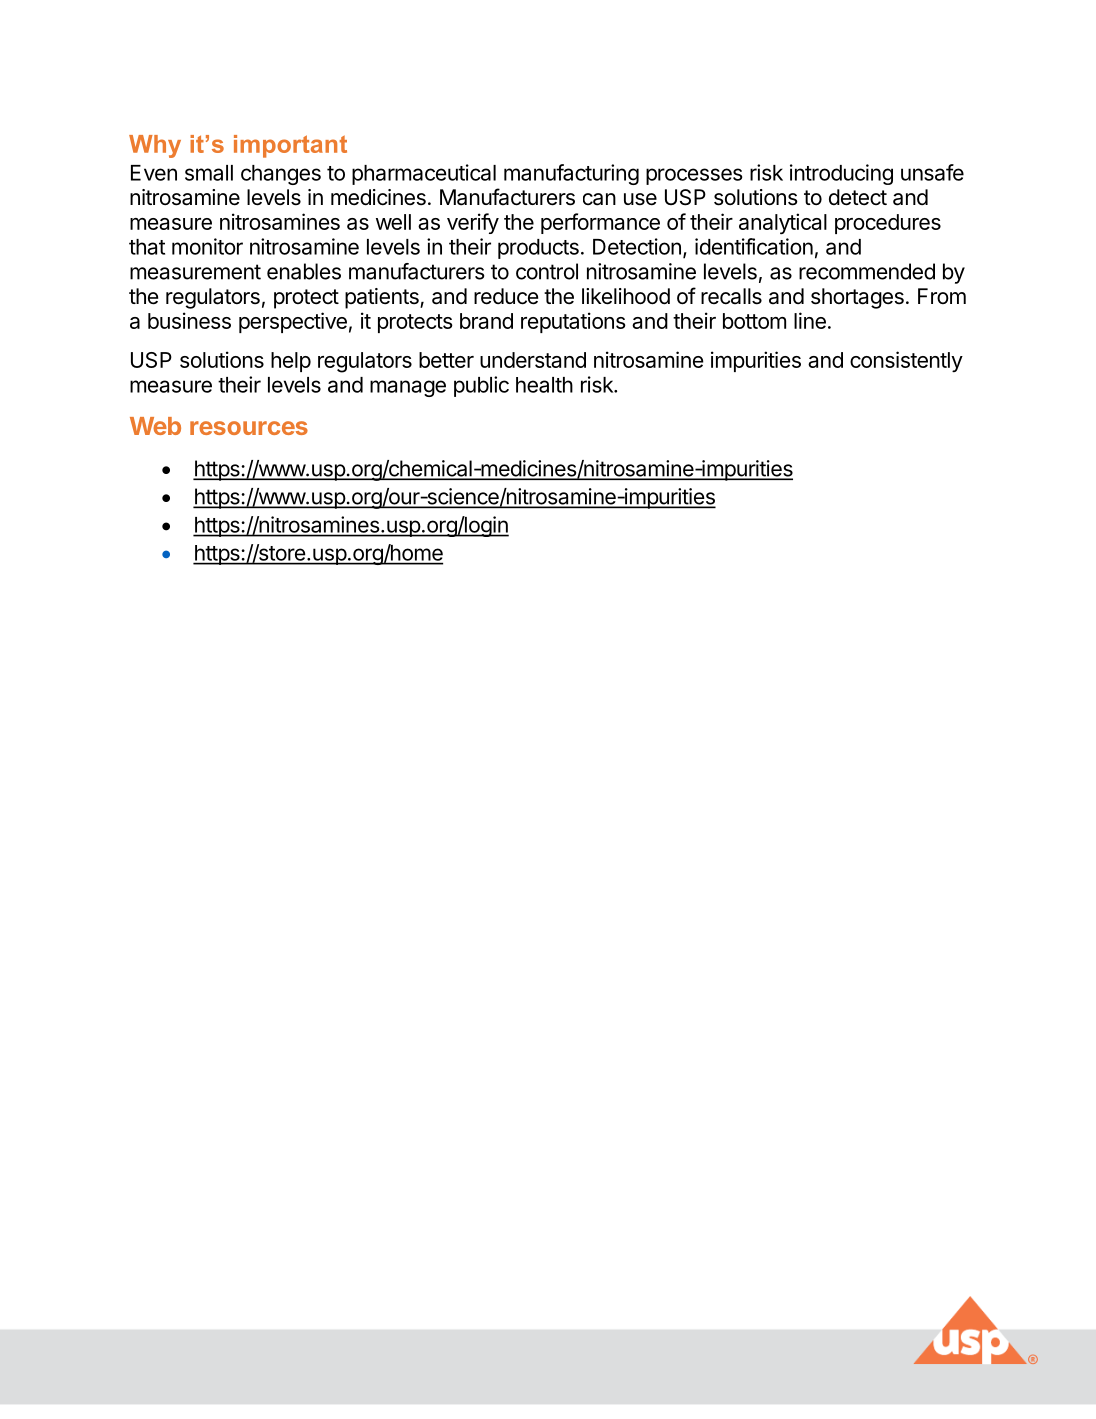  Describe the element at coordinates (857, 298) in the image. I see `shortages` at that location.
